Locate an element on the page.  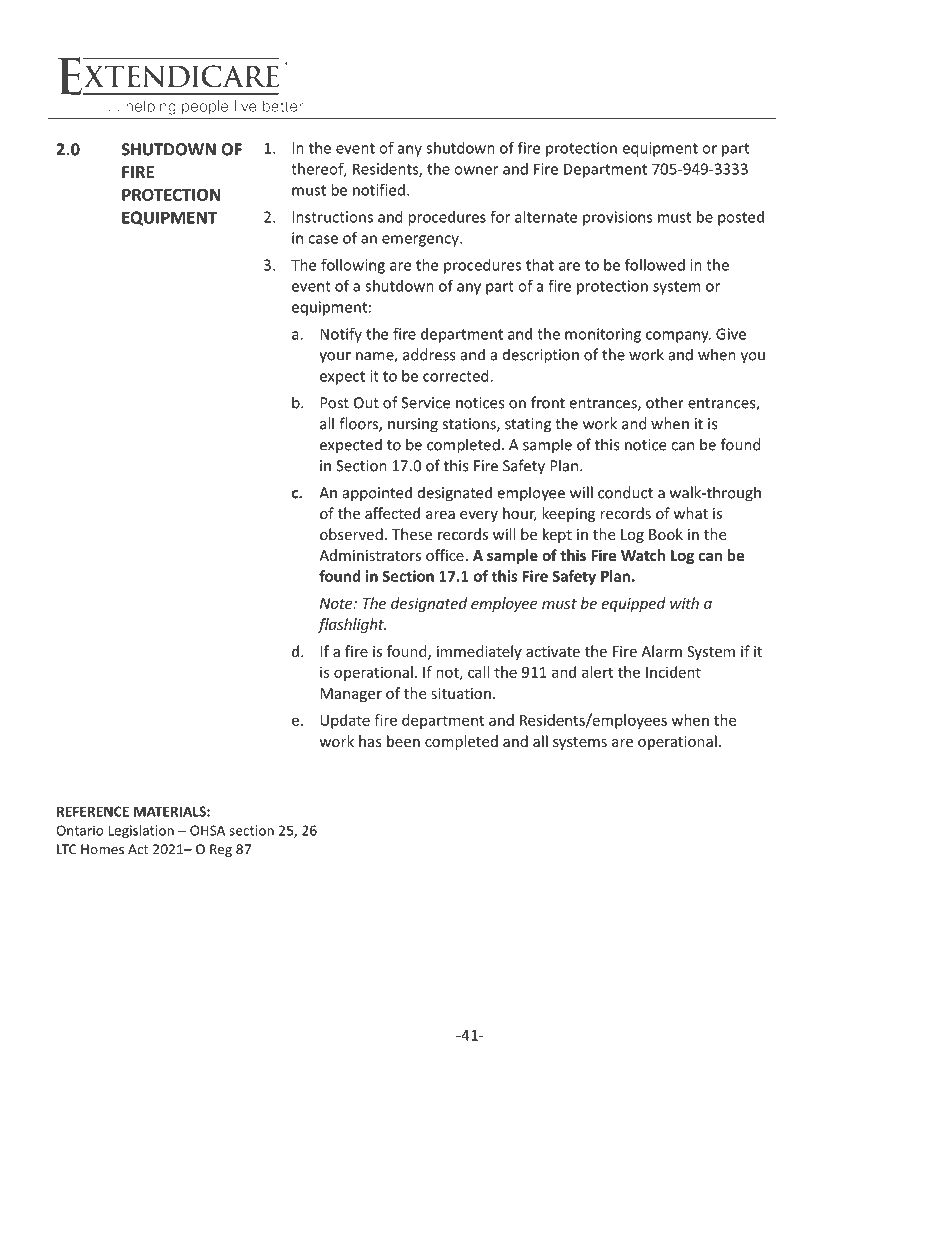
notified is located at coordinates (379, 189).
